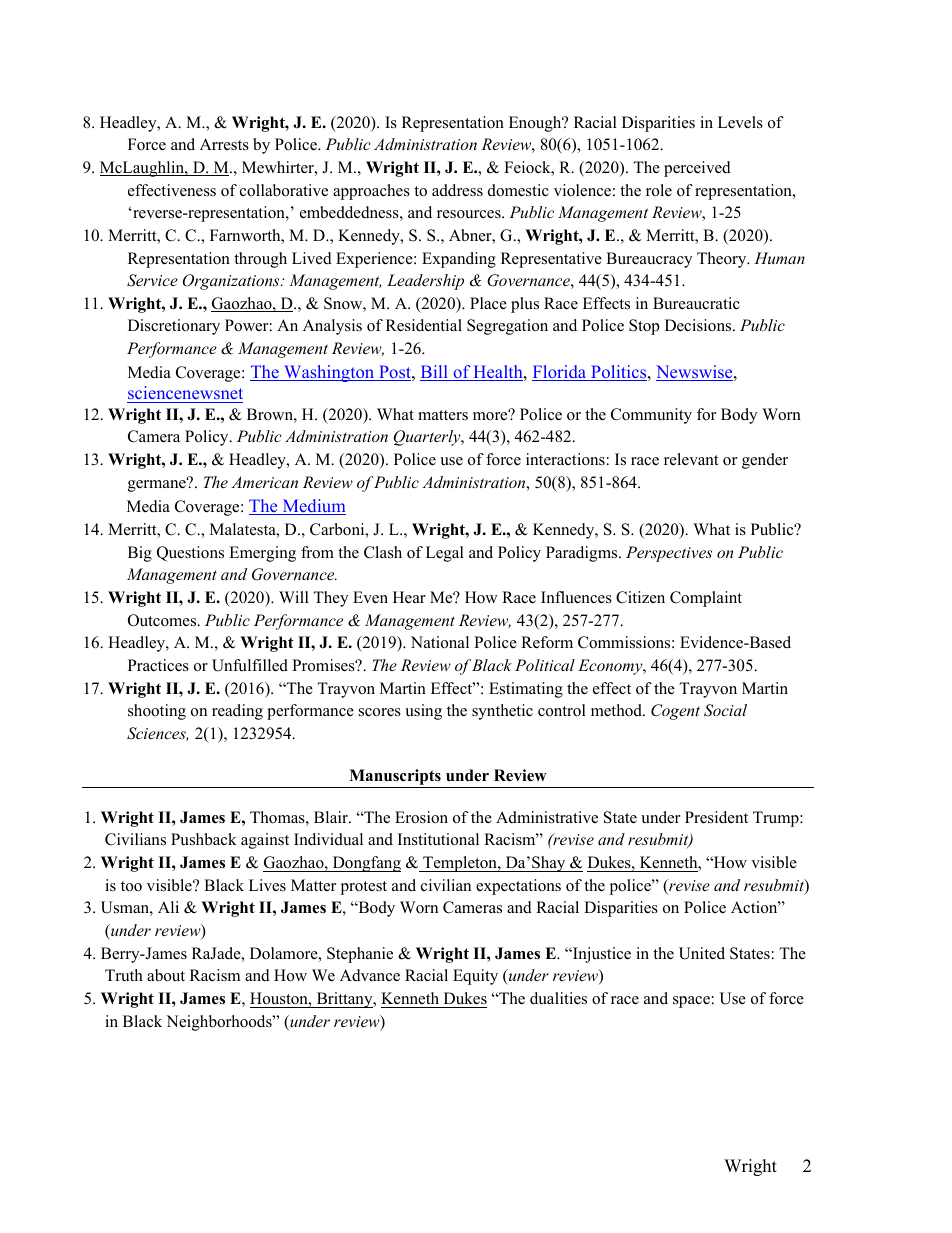  I want to click on address, so click(457, 190).
